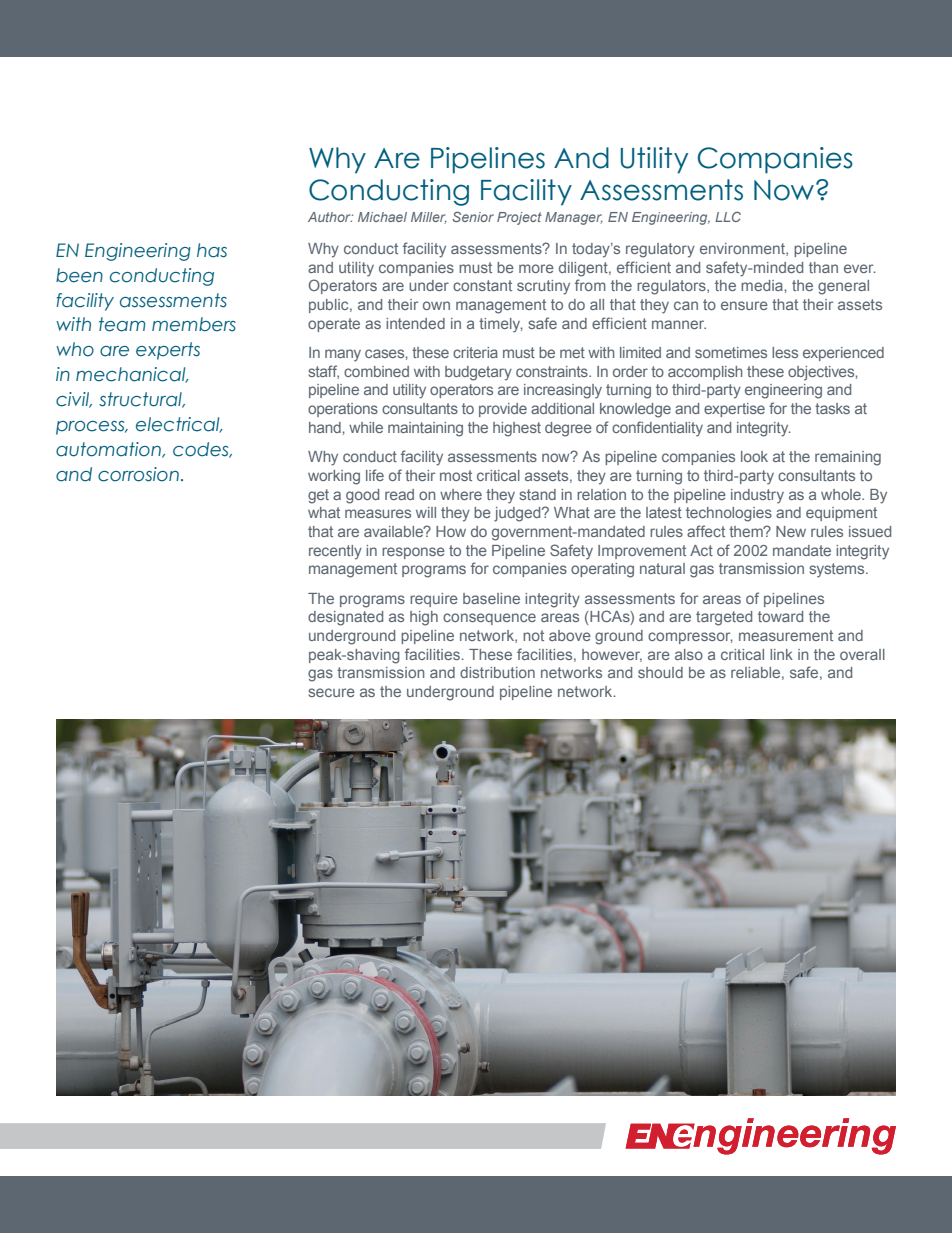  I want to click on Senior, so click(473, 217).
